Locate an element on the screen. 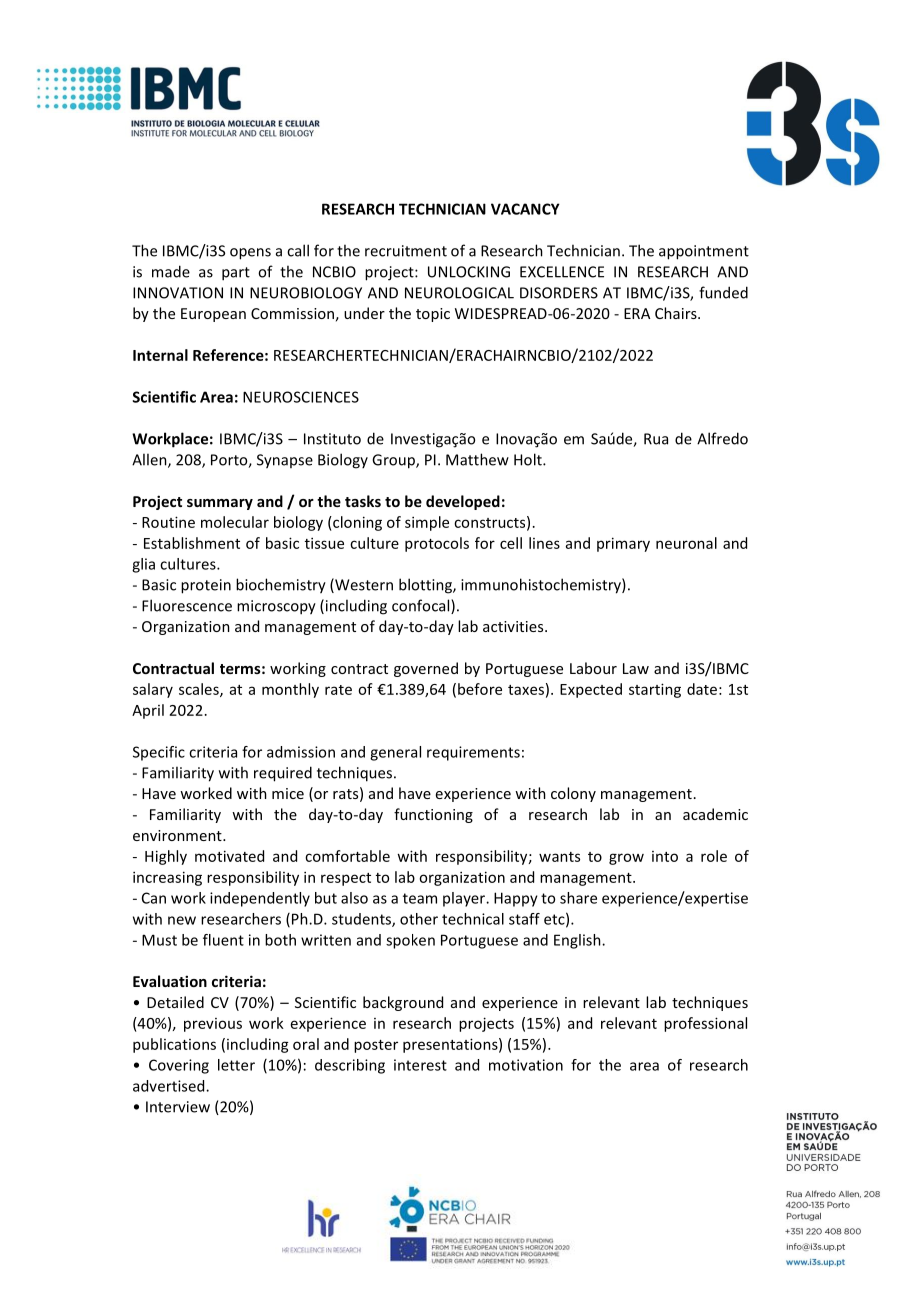  opens is located at coordinates (250, 254).
